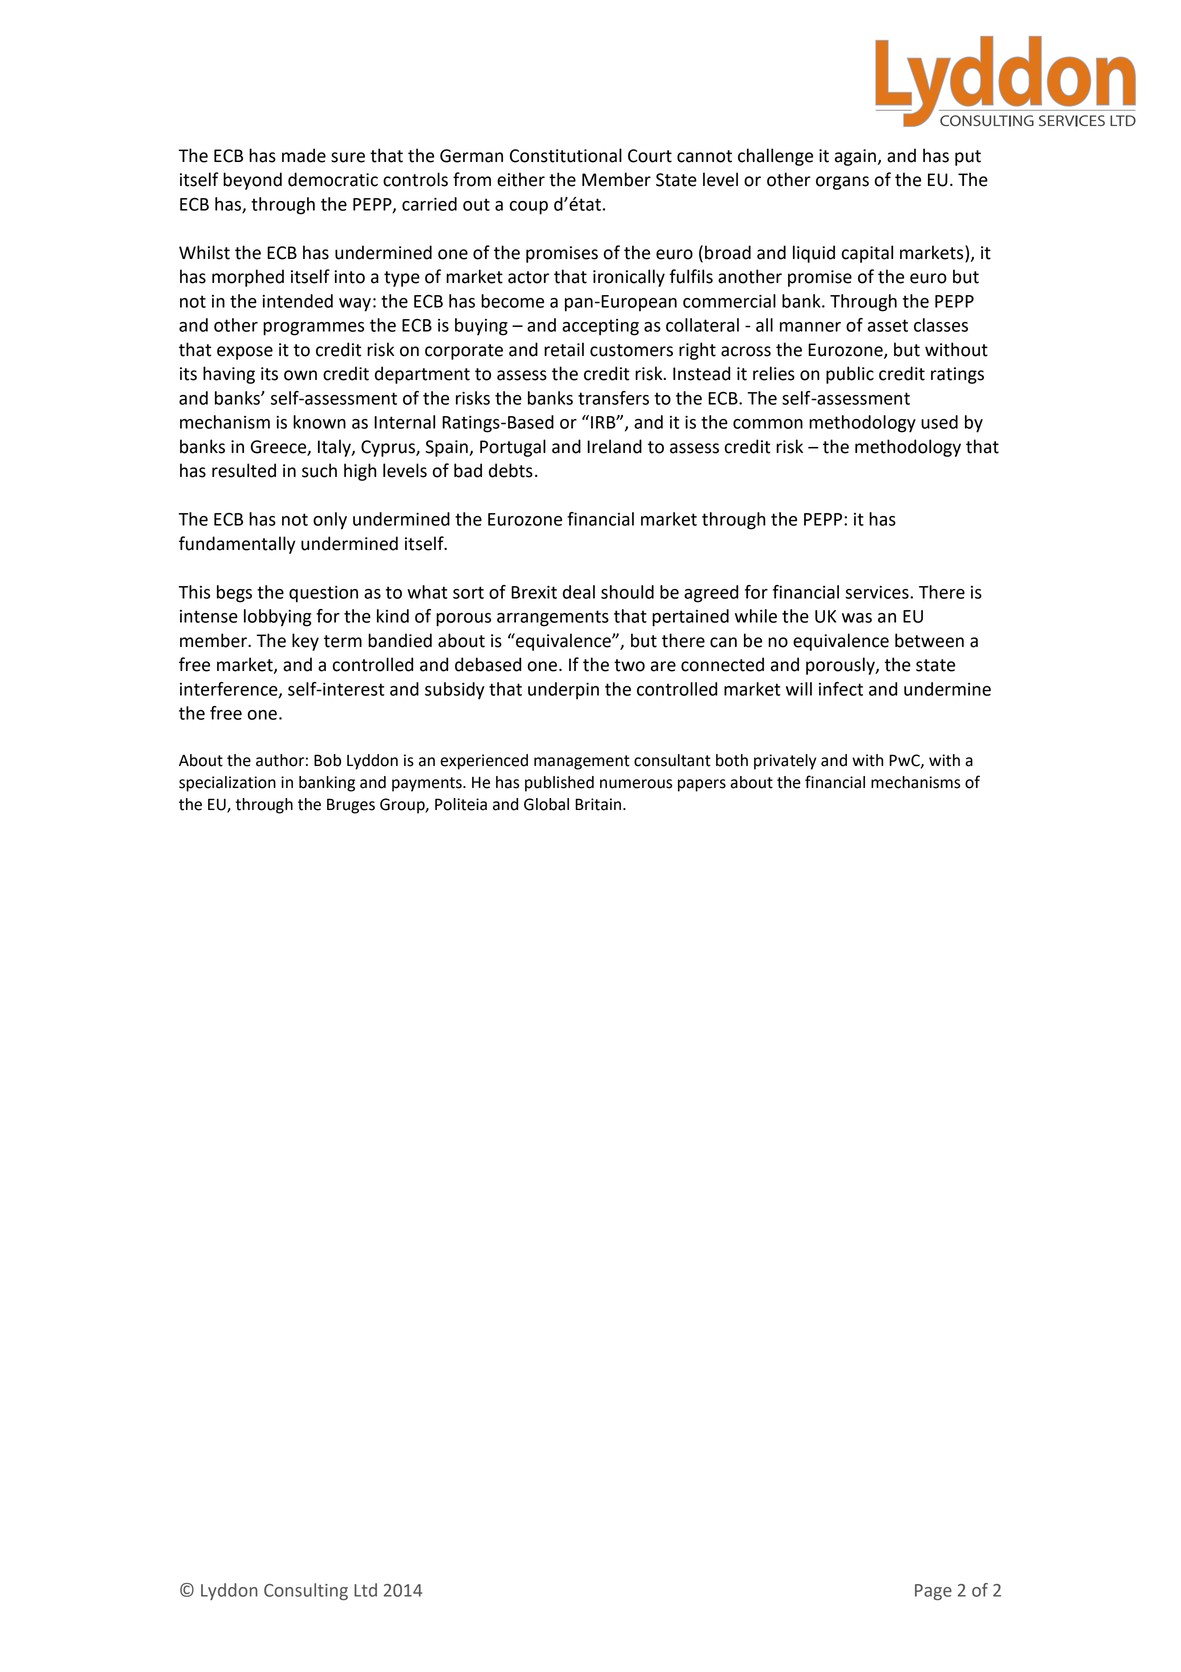  What do you see at coordinates (306, 1591) in the page?
I see `Consulting` at bounding box center [306, 1591].
